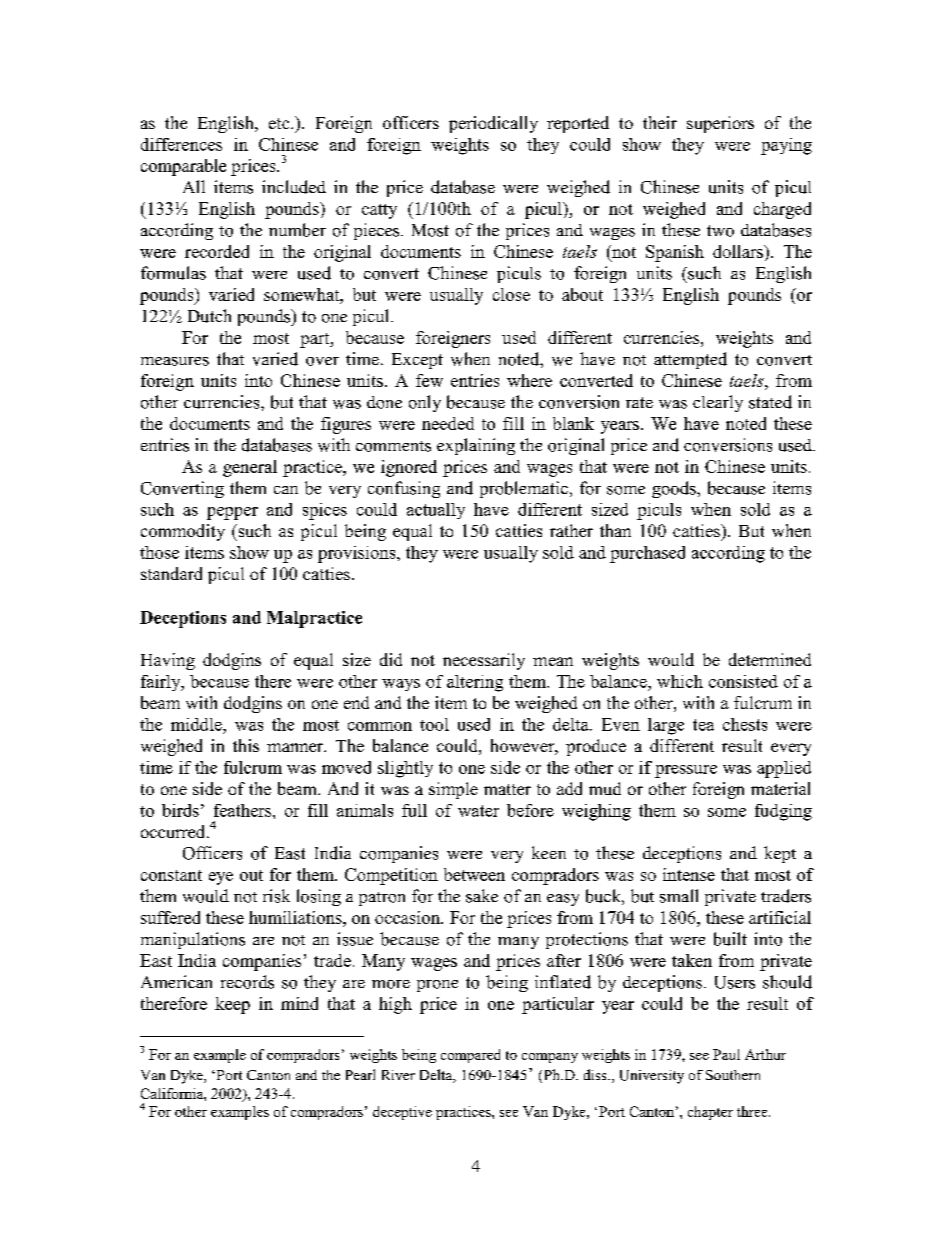 The height and width of the screenshot is (1233, 952). I want to click on superiors, so click(720, 124).
